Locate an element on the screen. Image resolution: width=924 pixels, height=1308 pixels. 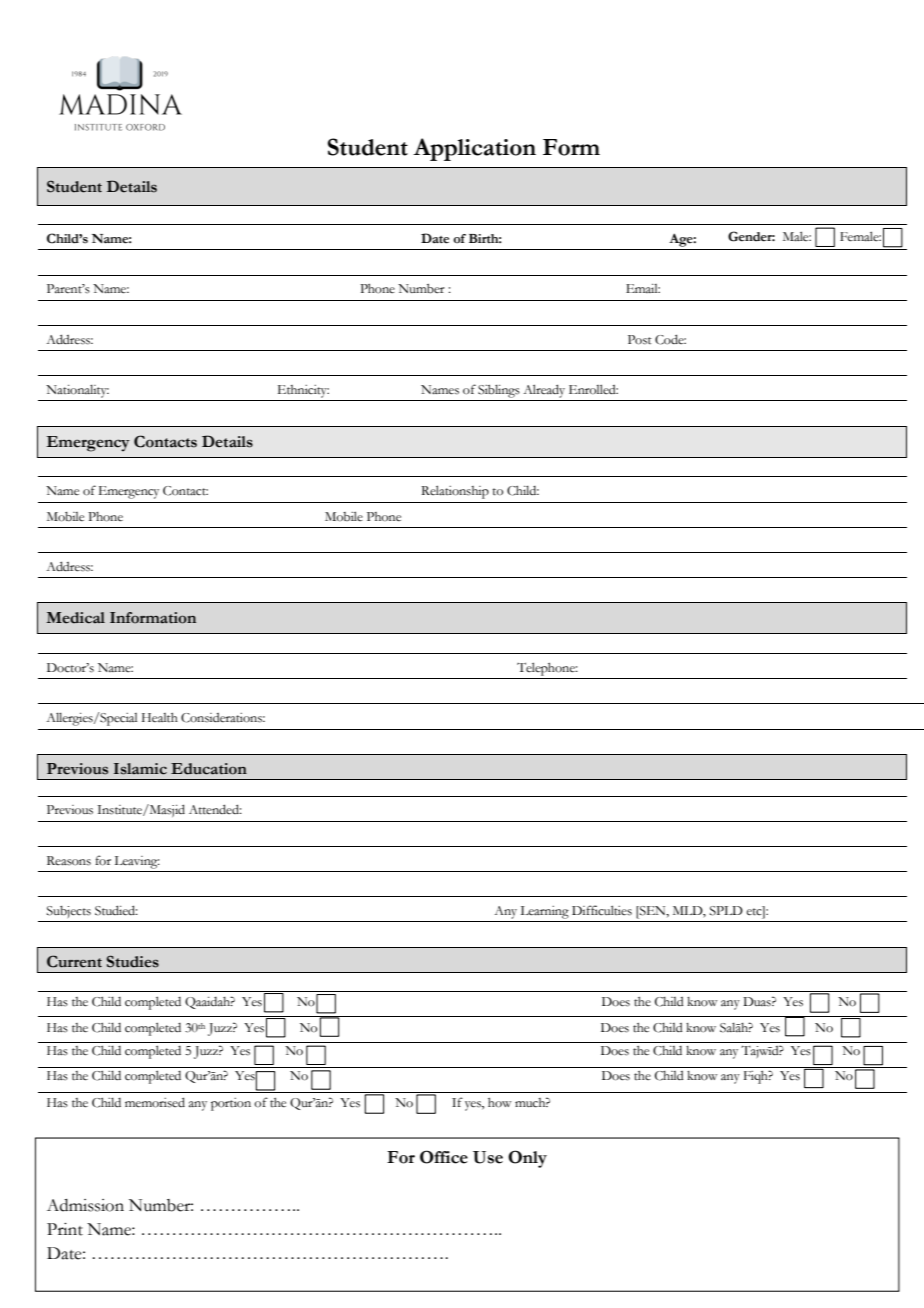
Difficulties is located at coordinates (602, 910).
